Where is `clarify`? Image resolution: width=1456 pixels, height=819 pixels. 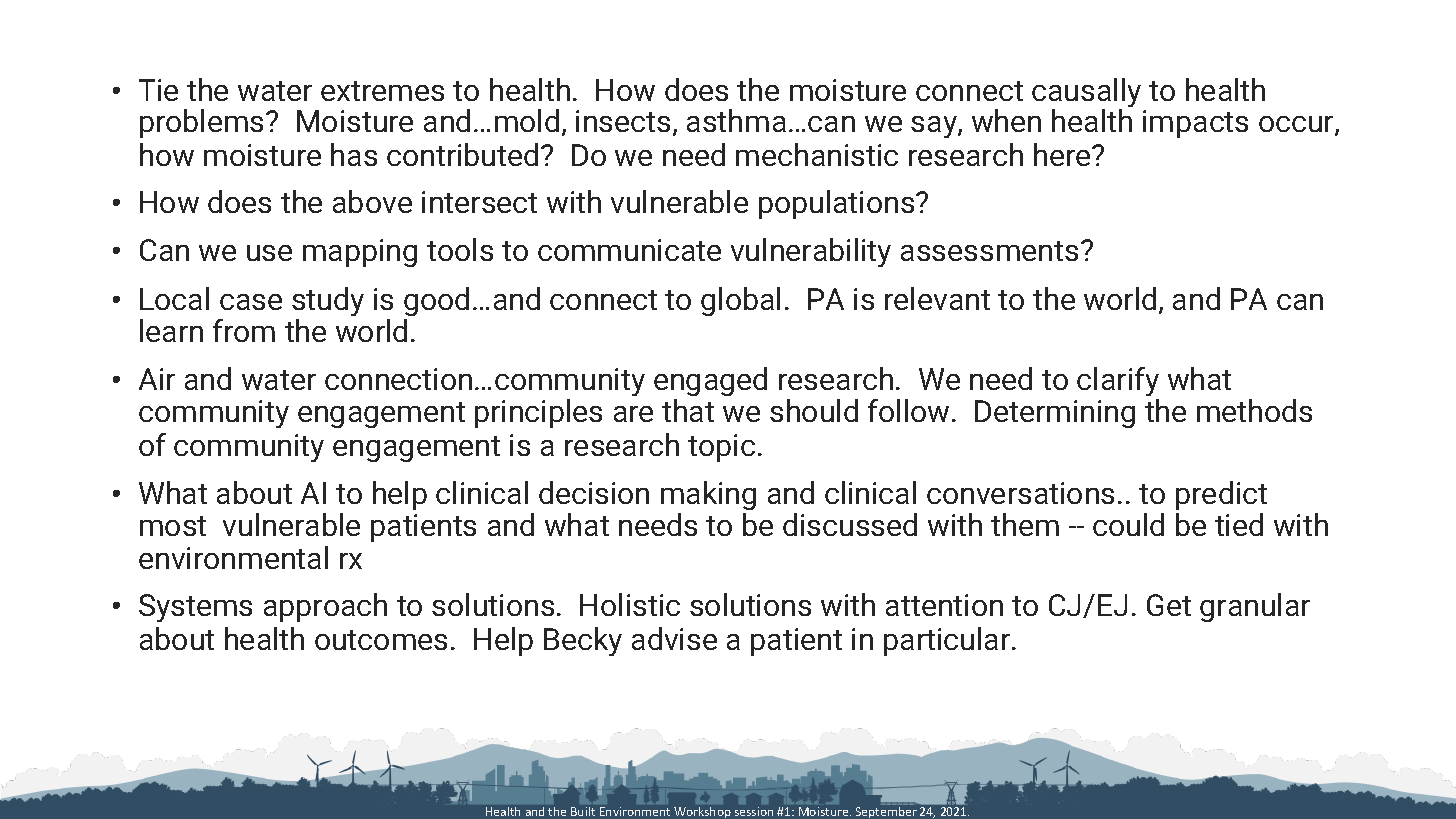
clarify is located at coordinates (1118, 381).
